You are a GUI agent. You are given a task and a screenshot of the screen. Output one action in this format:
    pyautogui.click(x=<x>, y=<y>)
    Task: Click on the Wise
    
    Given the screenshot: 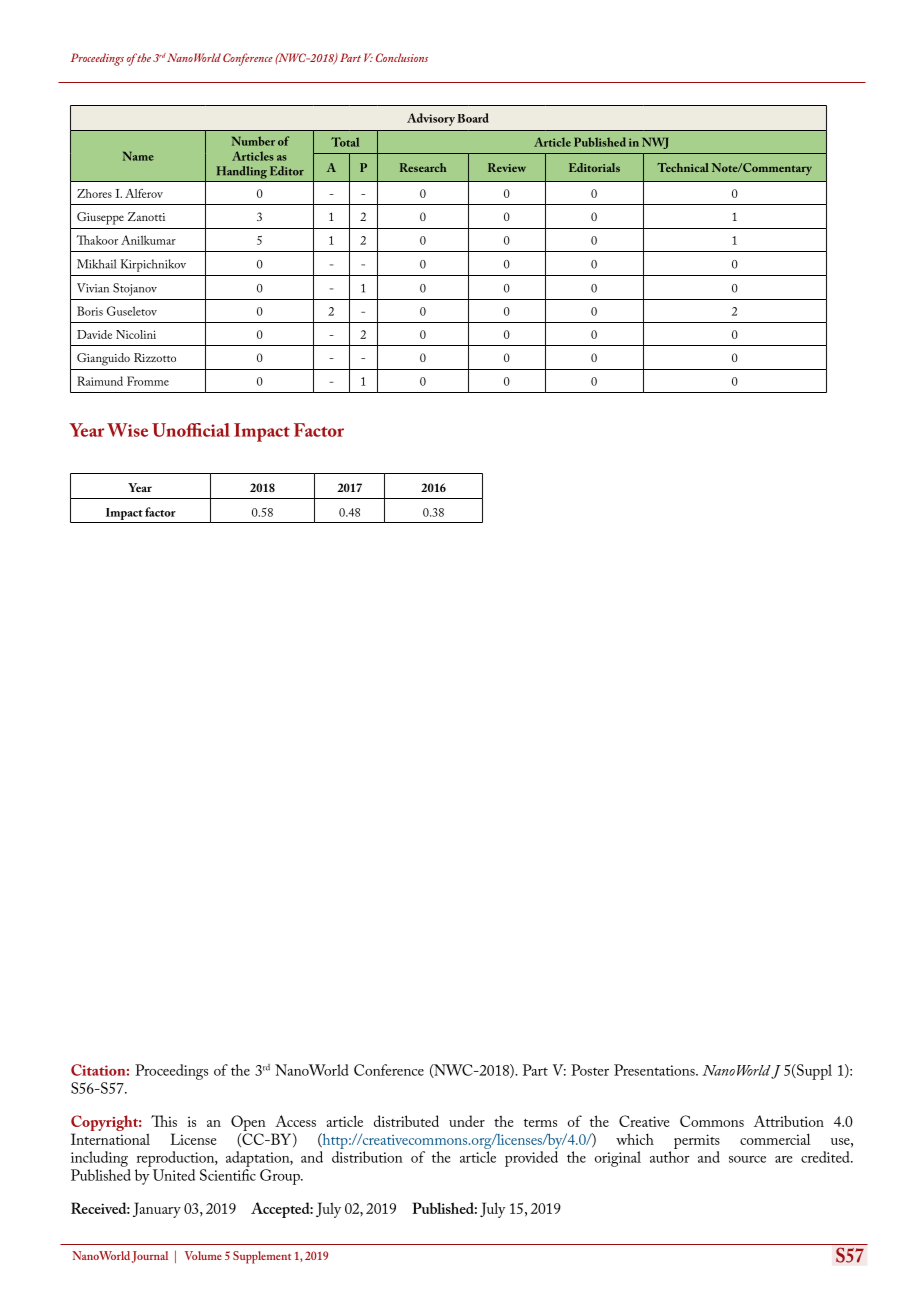 What is the action you would take?
    pyautogui.click(x=127, y=430)
